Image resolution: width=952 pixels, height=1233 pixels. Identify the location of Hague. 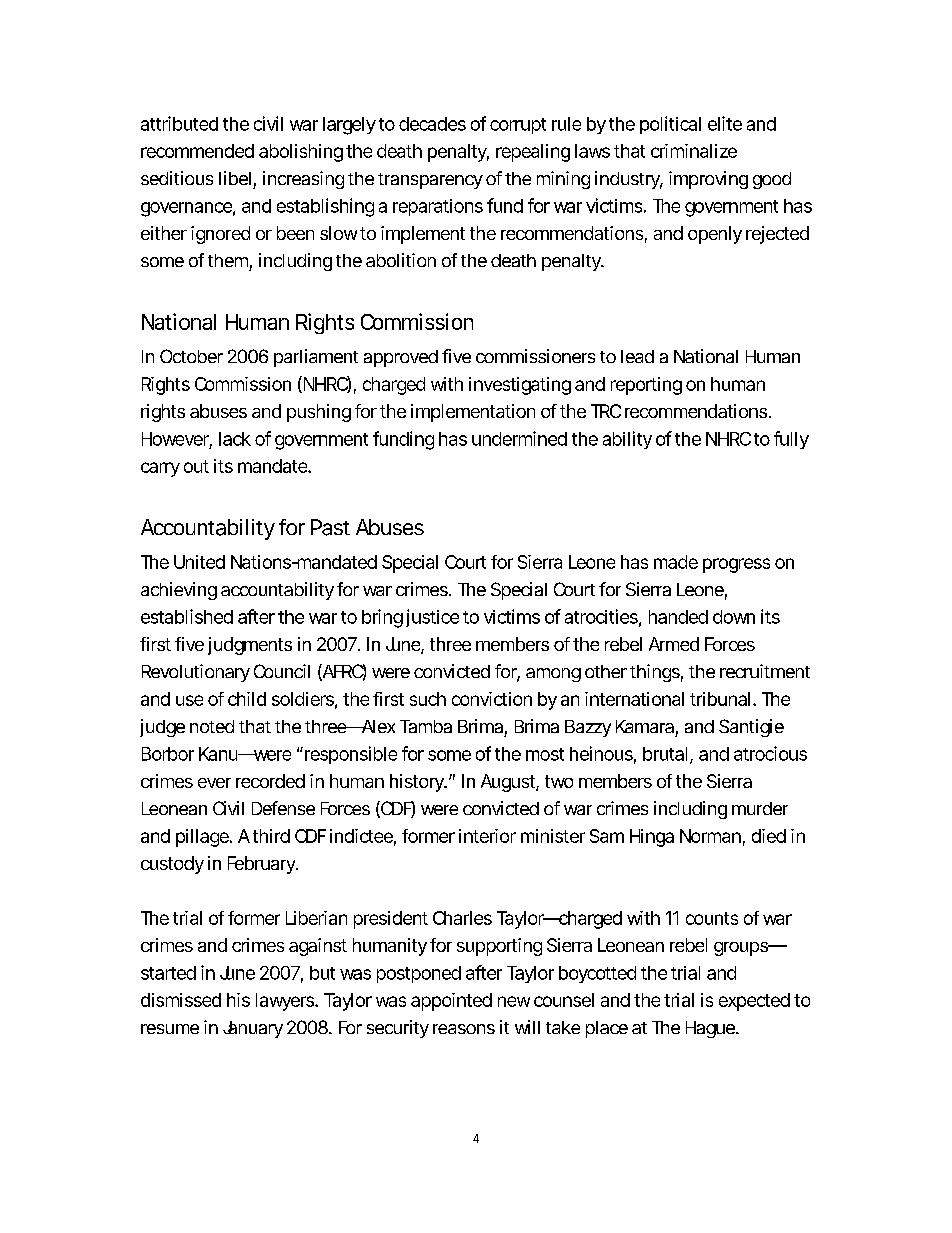
(711, 1029).
